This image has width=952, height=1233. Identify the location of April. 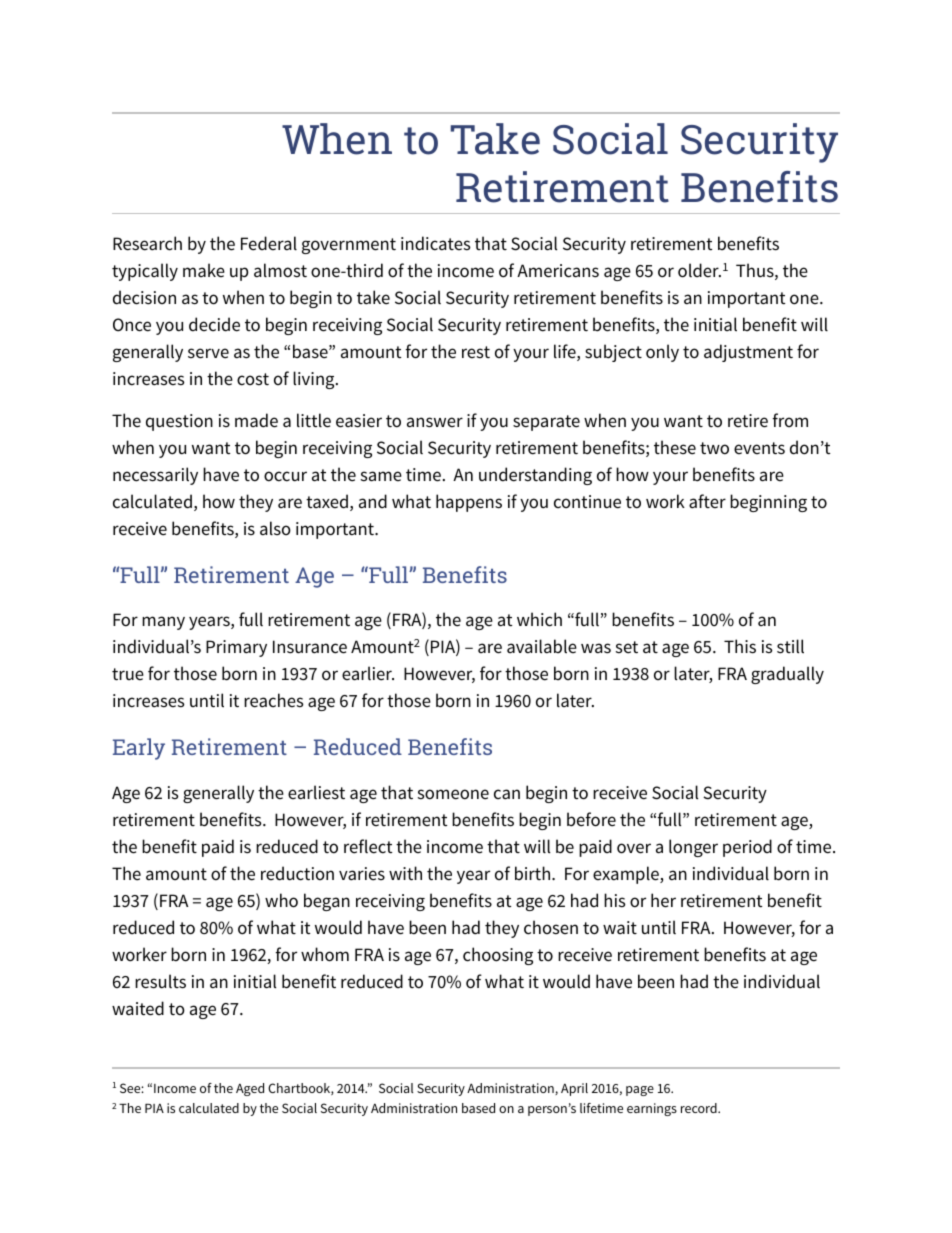
(574, 1089).
